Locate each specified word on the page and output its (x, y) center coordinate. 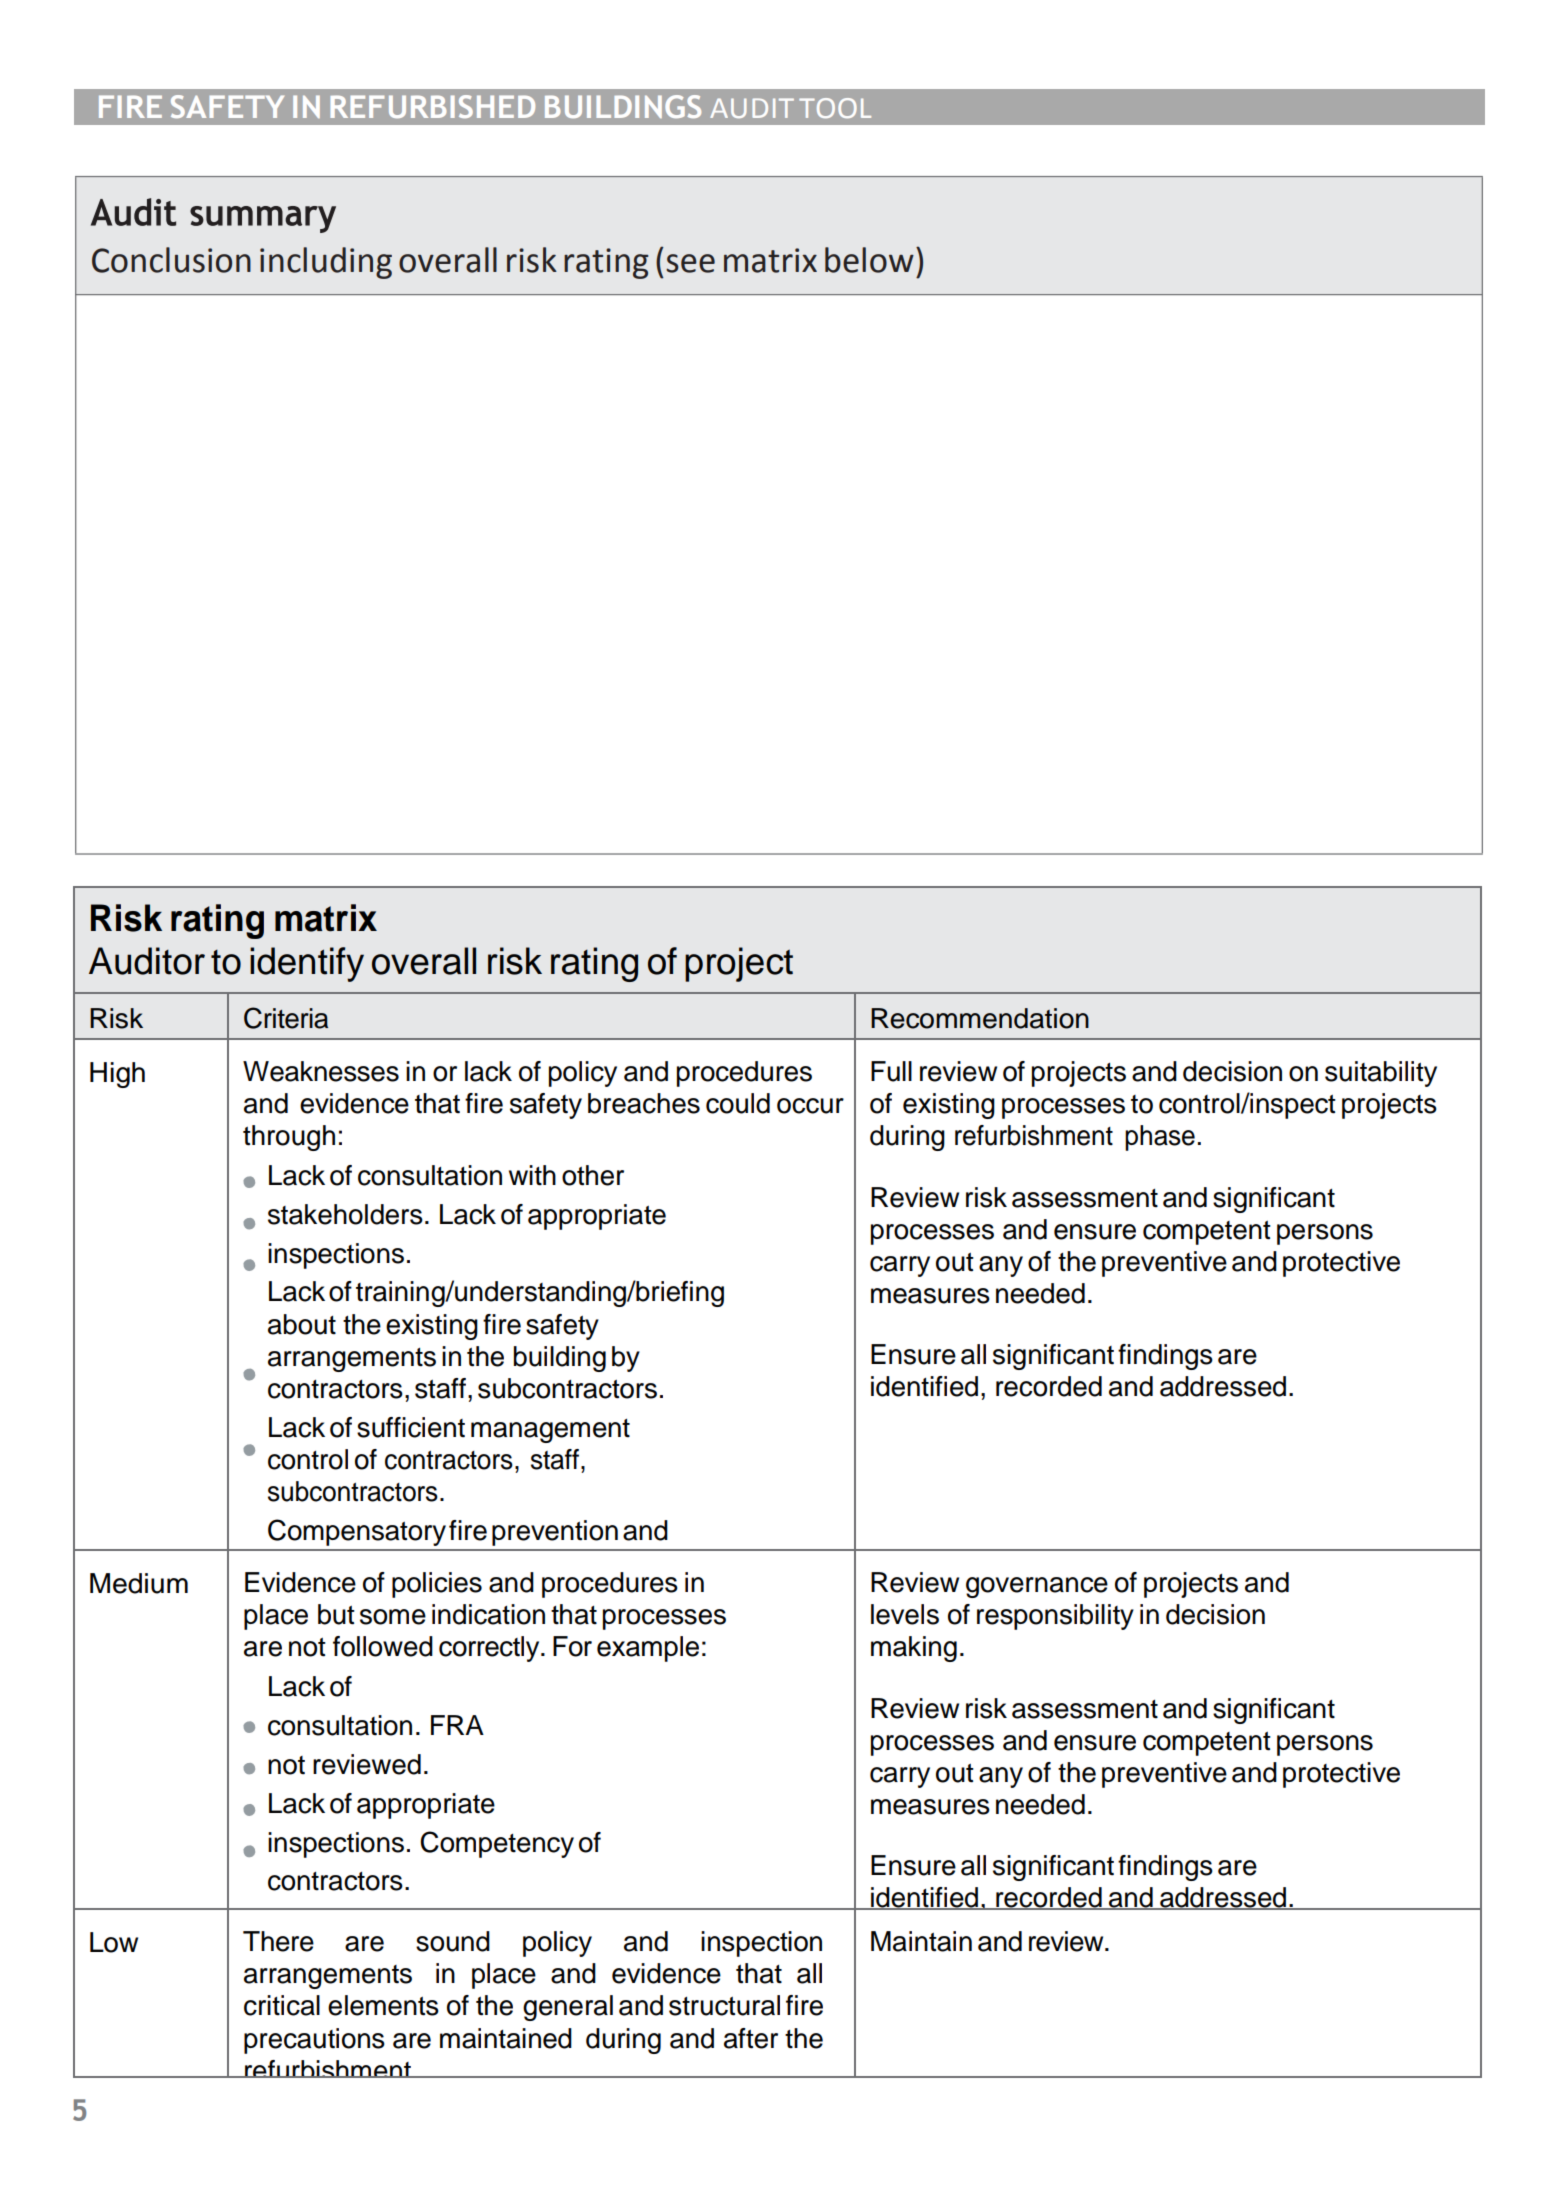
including (326, 263)
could (738, 1103)
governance (1037, 1587)
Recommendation (980, 1018)
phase (1160, 1138)
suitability (1381, 1074)
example (648, 1649)
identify (307, 964)
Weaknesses (321, 1071)
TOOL (835, 108)
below (869, 260)
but (336, 1614)
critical (282, 2005)
